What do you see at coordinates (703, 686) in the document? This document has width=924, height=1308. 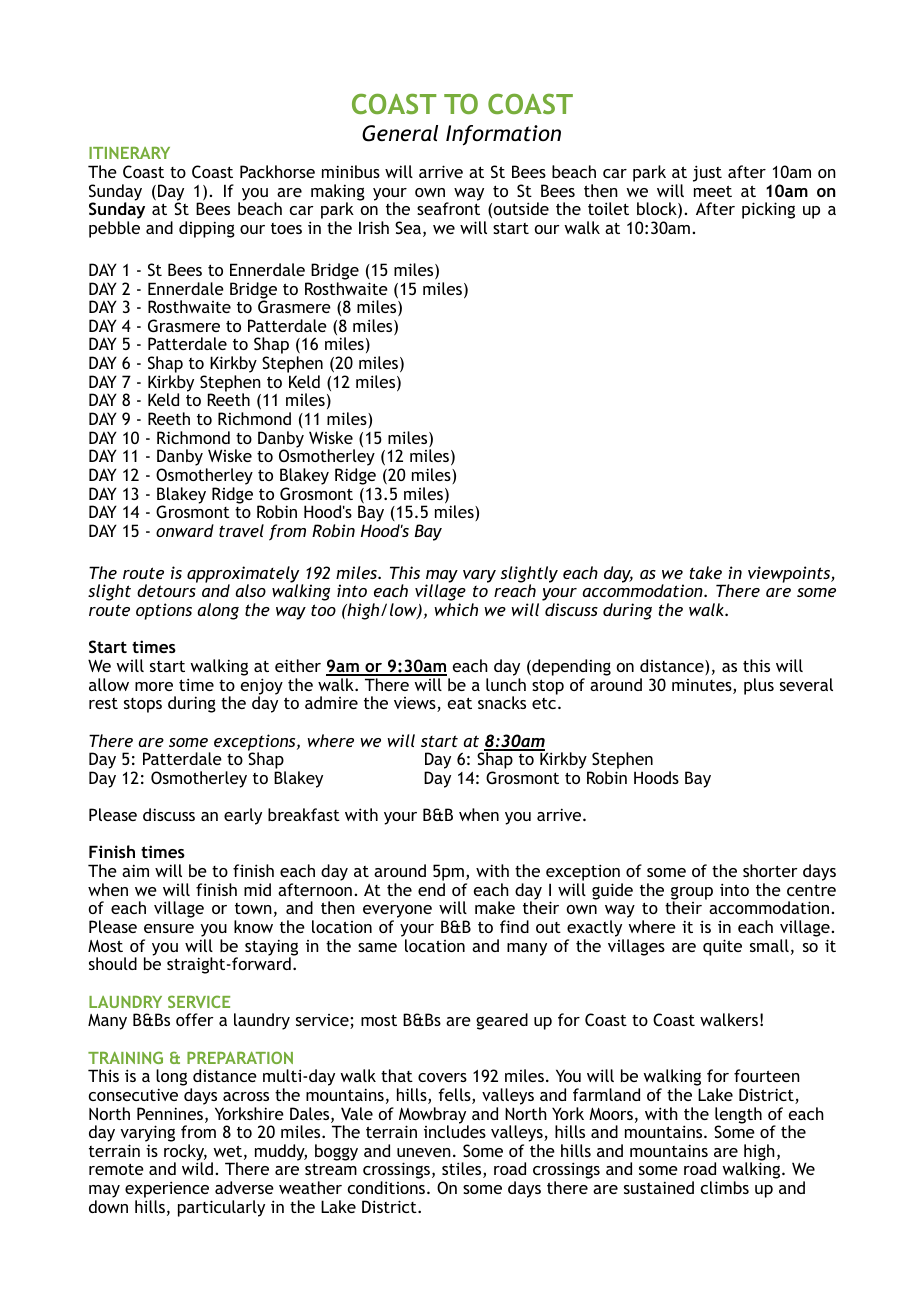 I see `minutes` at bounding box center [703, 686].
